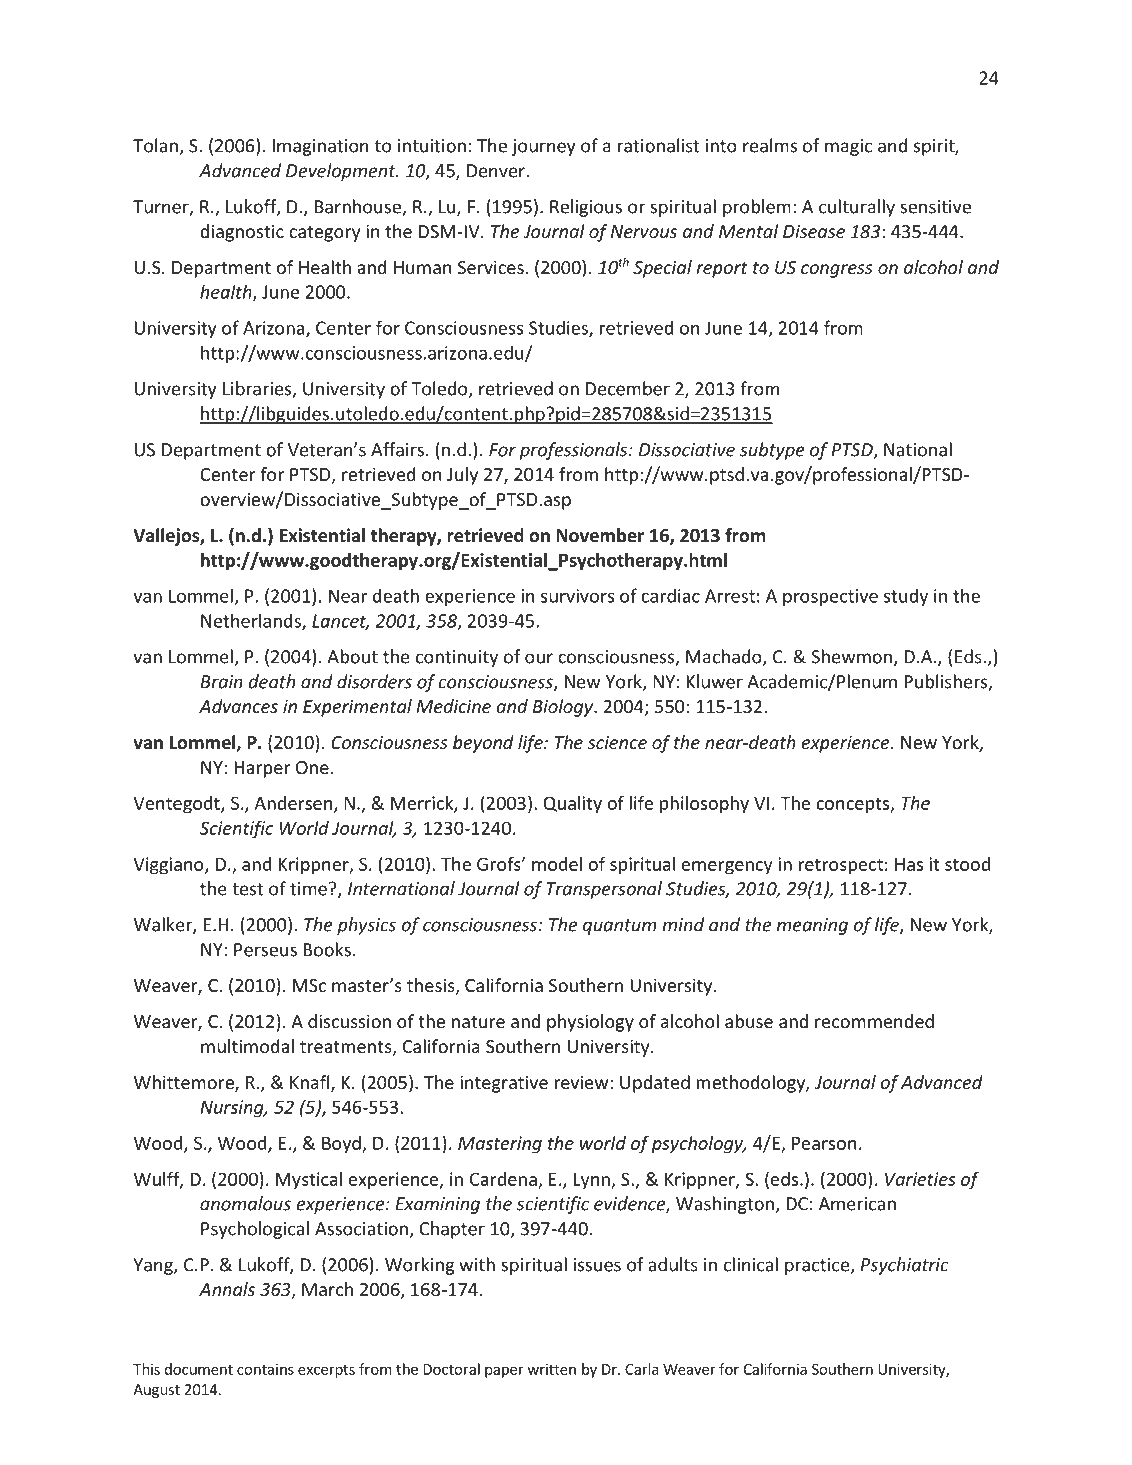 The image size is (1132, 1465). Describe the element at coordinates (586, 208) in the page. I see `Religious` at that location.
